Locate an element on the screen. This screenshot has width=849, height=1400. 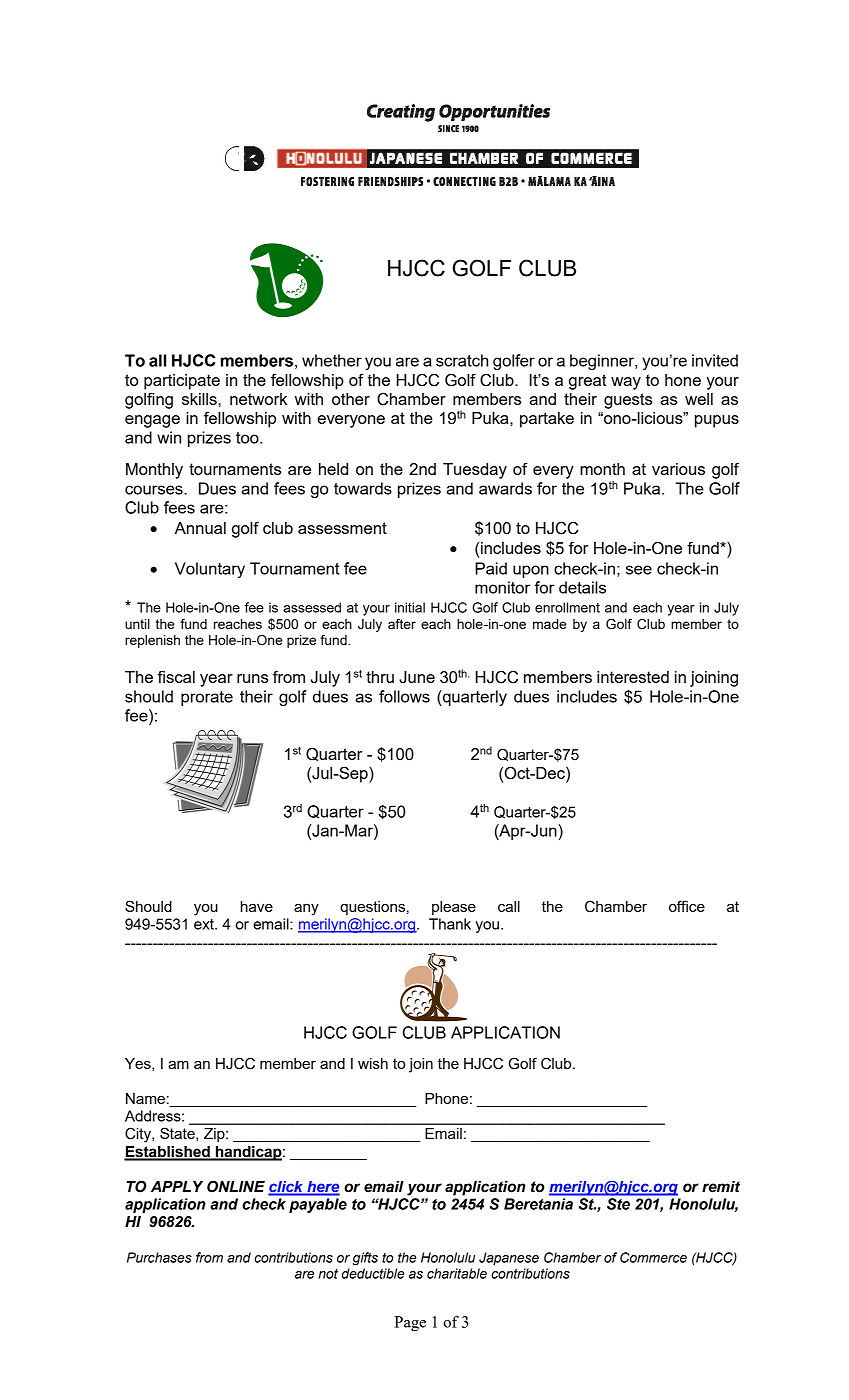
office is located at coordinates (687, 906).
